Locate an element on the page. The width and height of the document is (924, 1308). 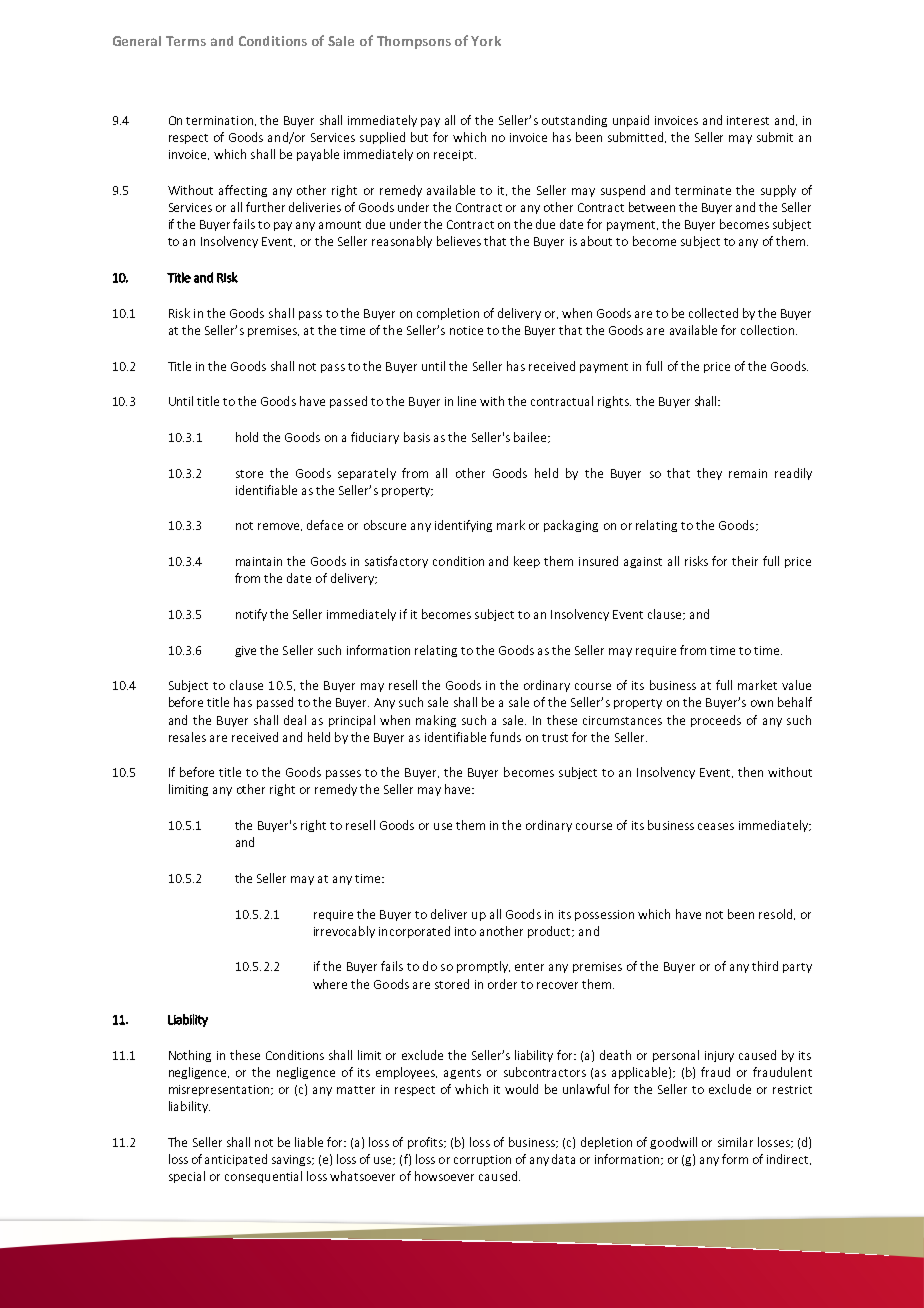
Terms is located at coordinates (186, 41).
